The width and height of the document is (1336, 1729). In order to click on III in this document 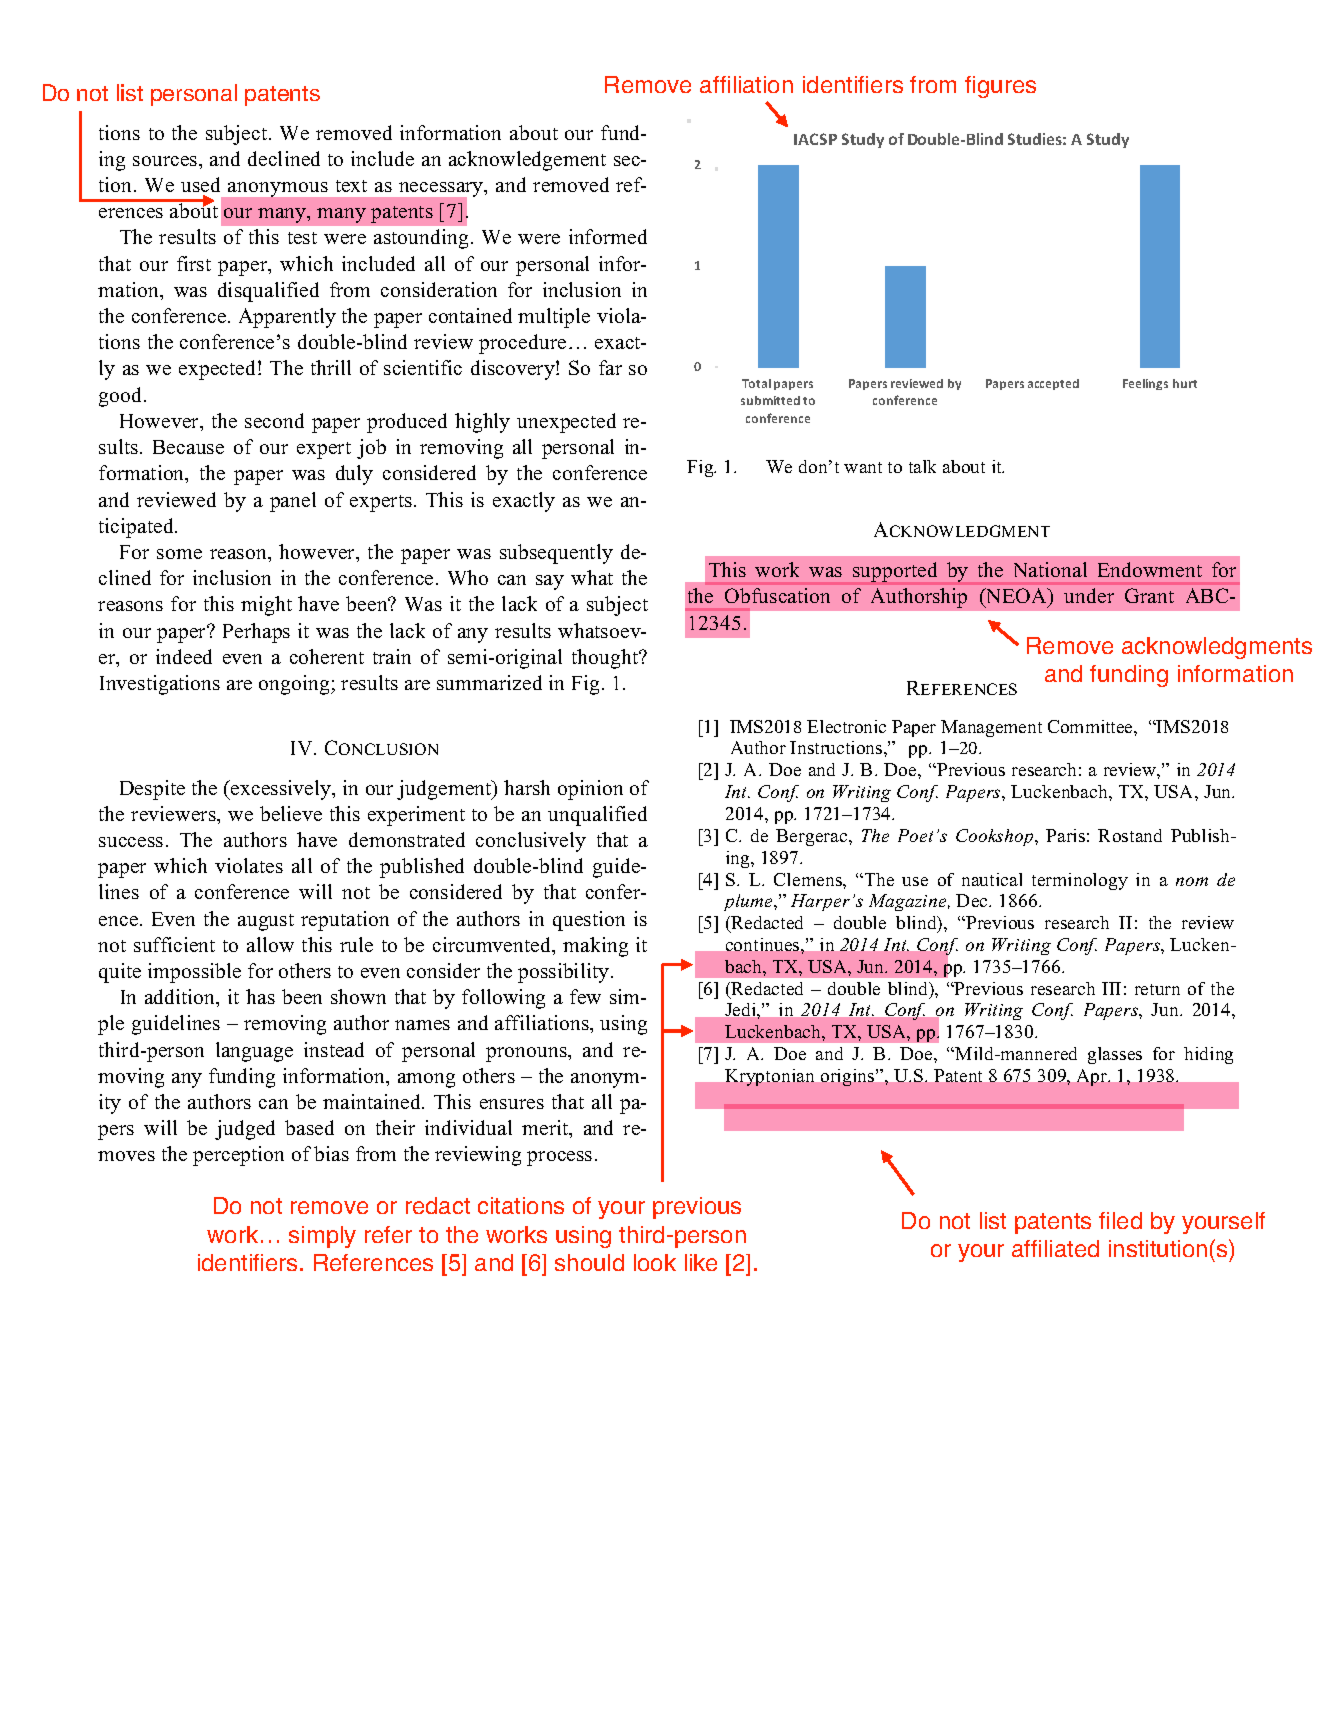, I will do `click(1111, 988)`.
